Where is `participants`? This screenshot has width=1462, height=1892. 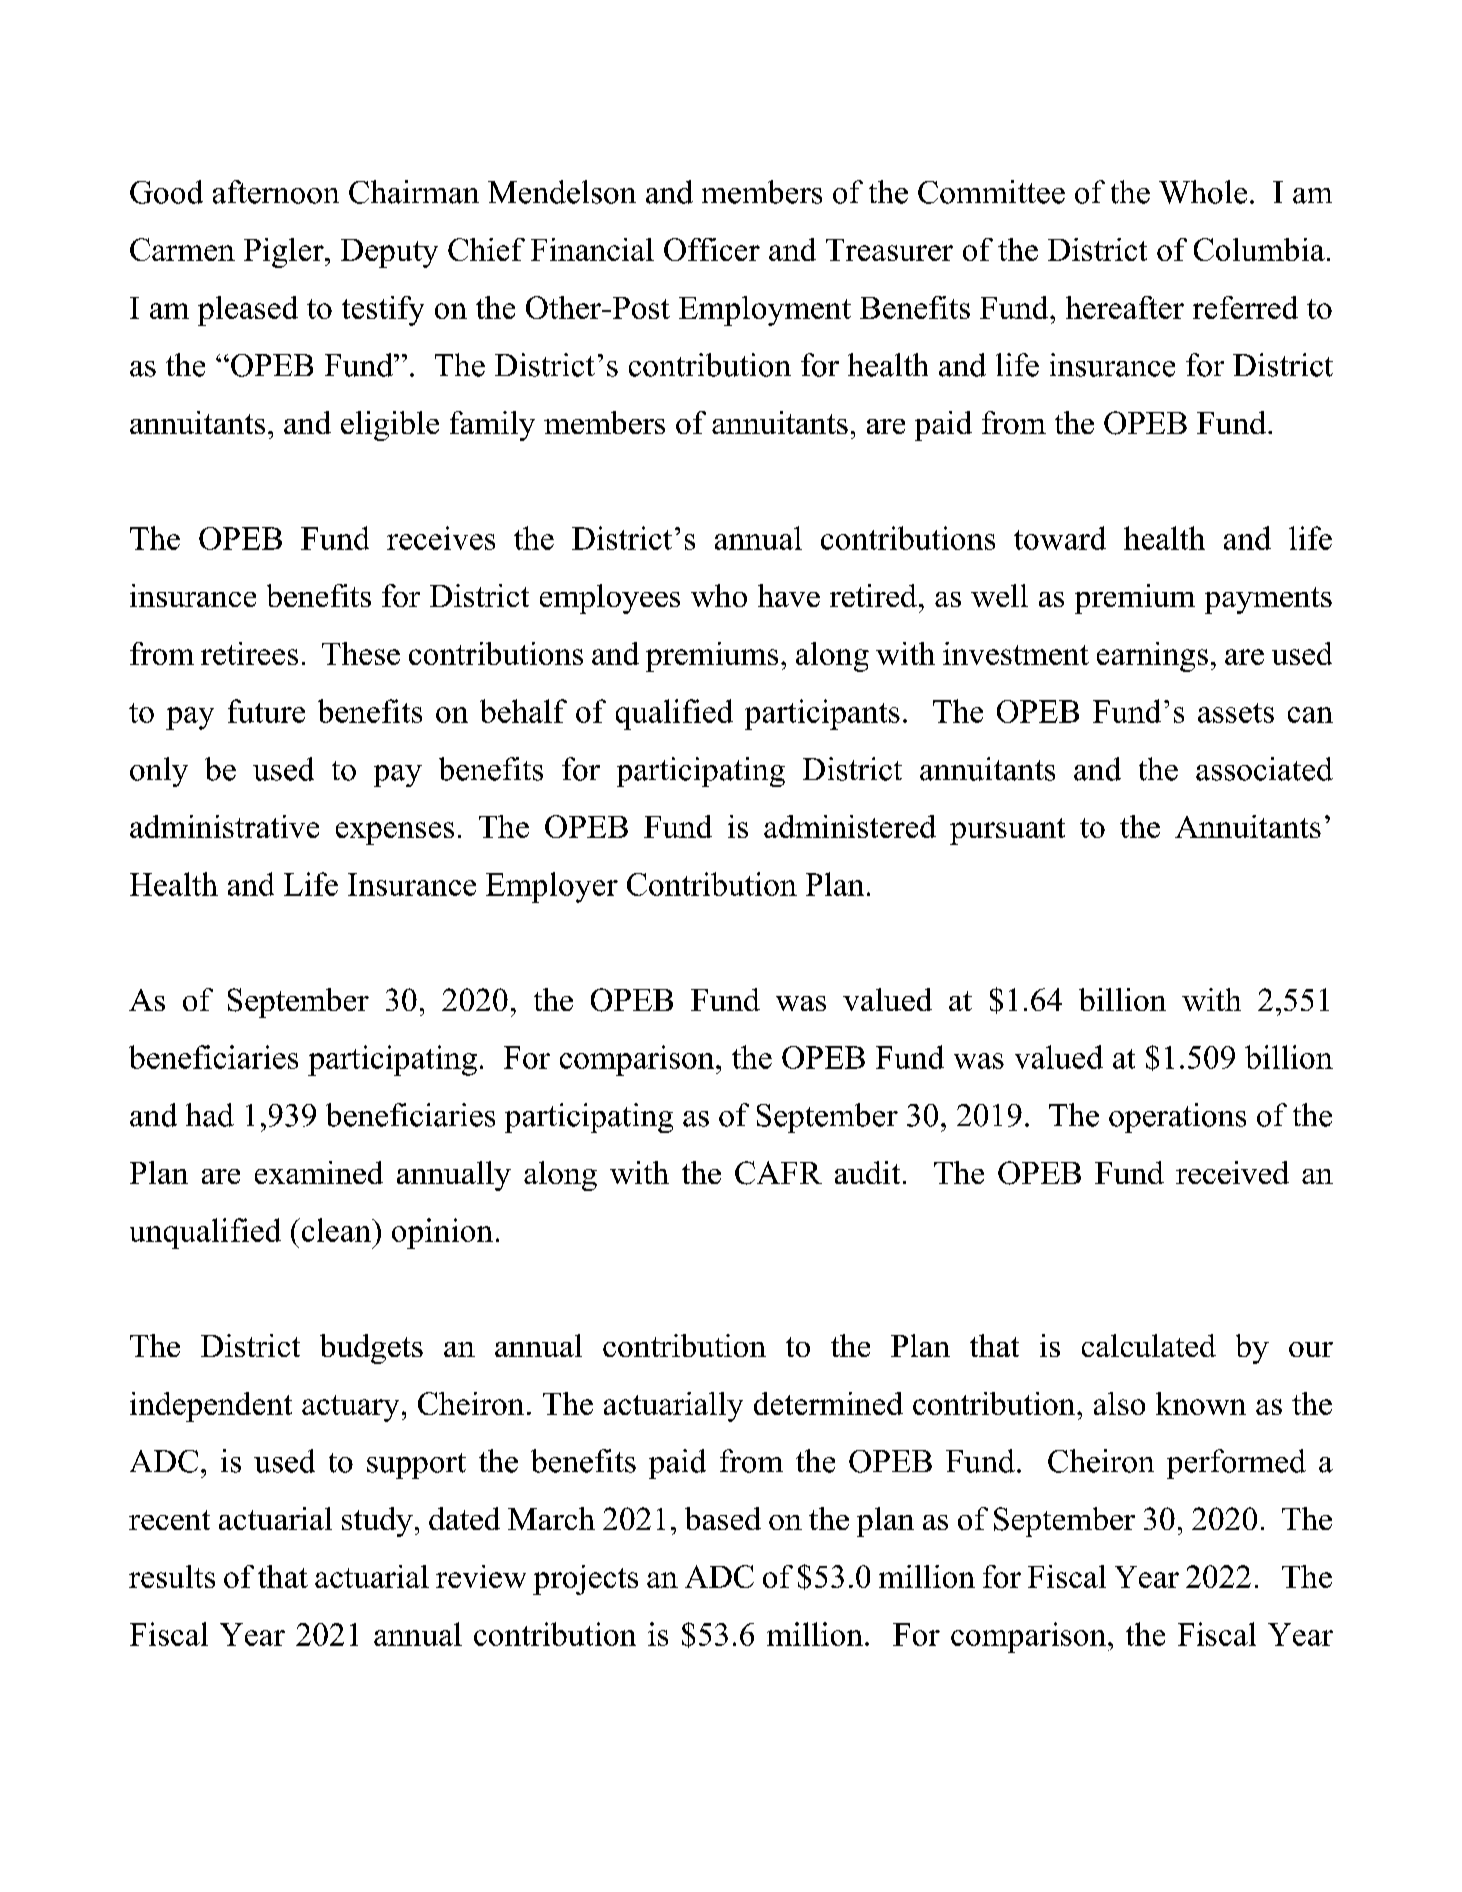 participants is located at coordinates (822, 714).
